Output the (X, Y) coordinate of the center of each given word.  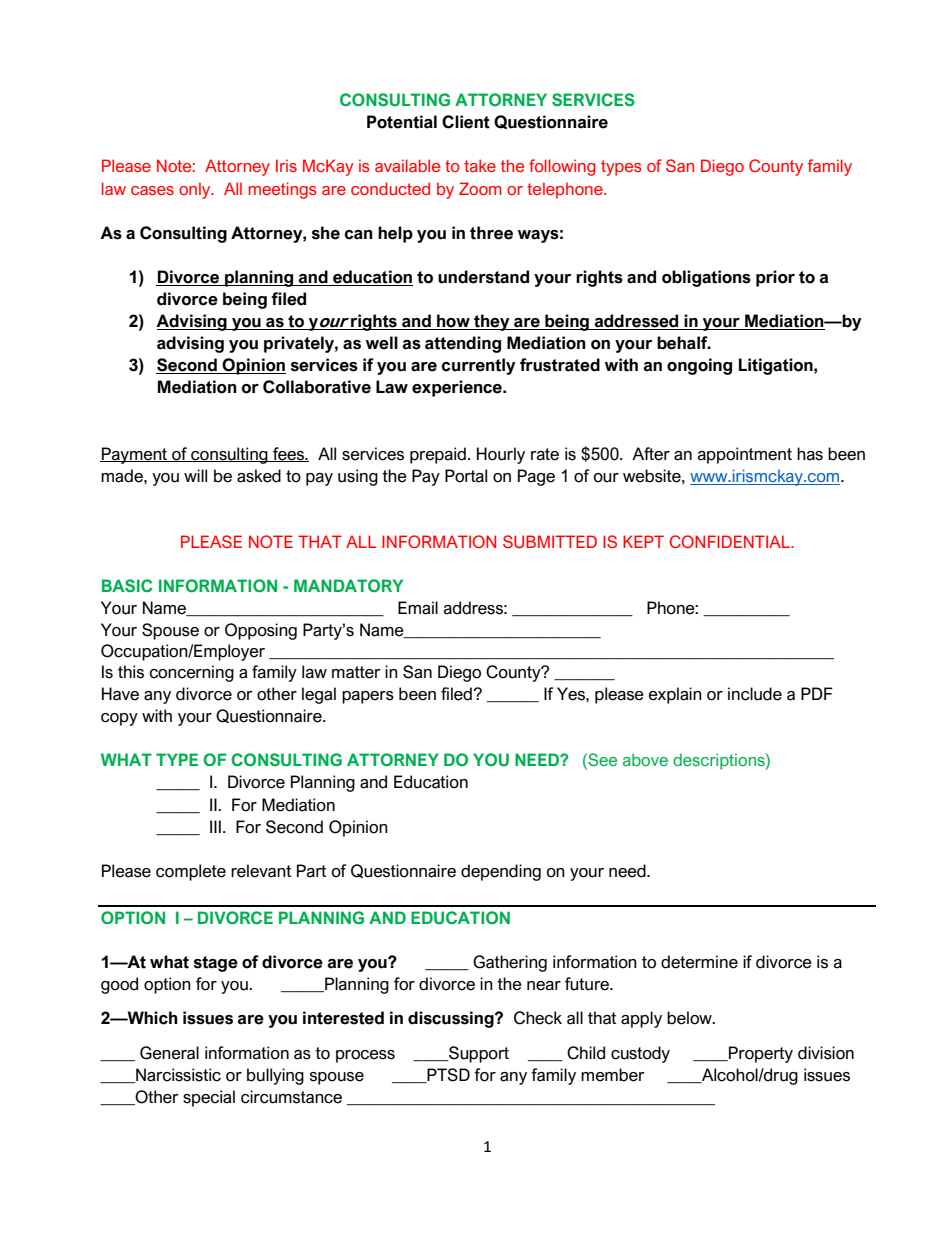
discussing (452, 1019)
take (480, 165)
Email (418, 608)
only (196, 190)
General (169, 1053)
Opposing (261, 631)
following (562, 167)
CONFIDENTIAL (730, 541)
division (826, 1053)
